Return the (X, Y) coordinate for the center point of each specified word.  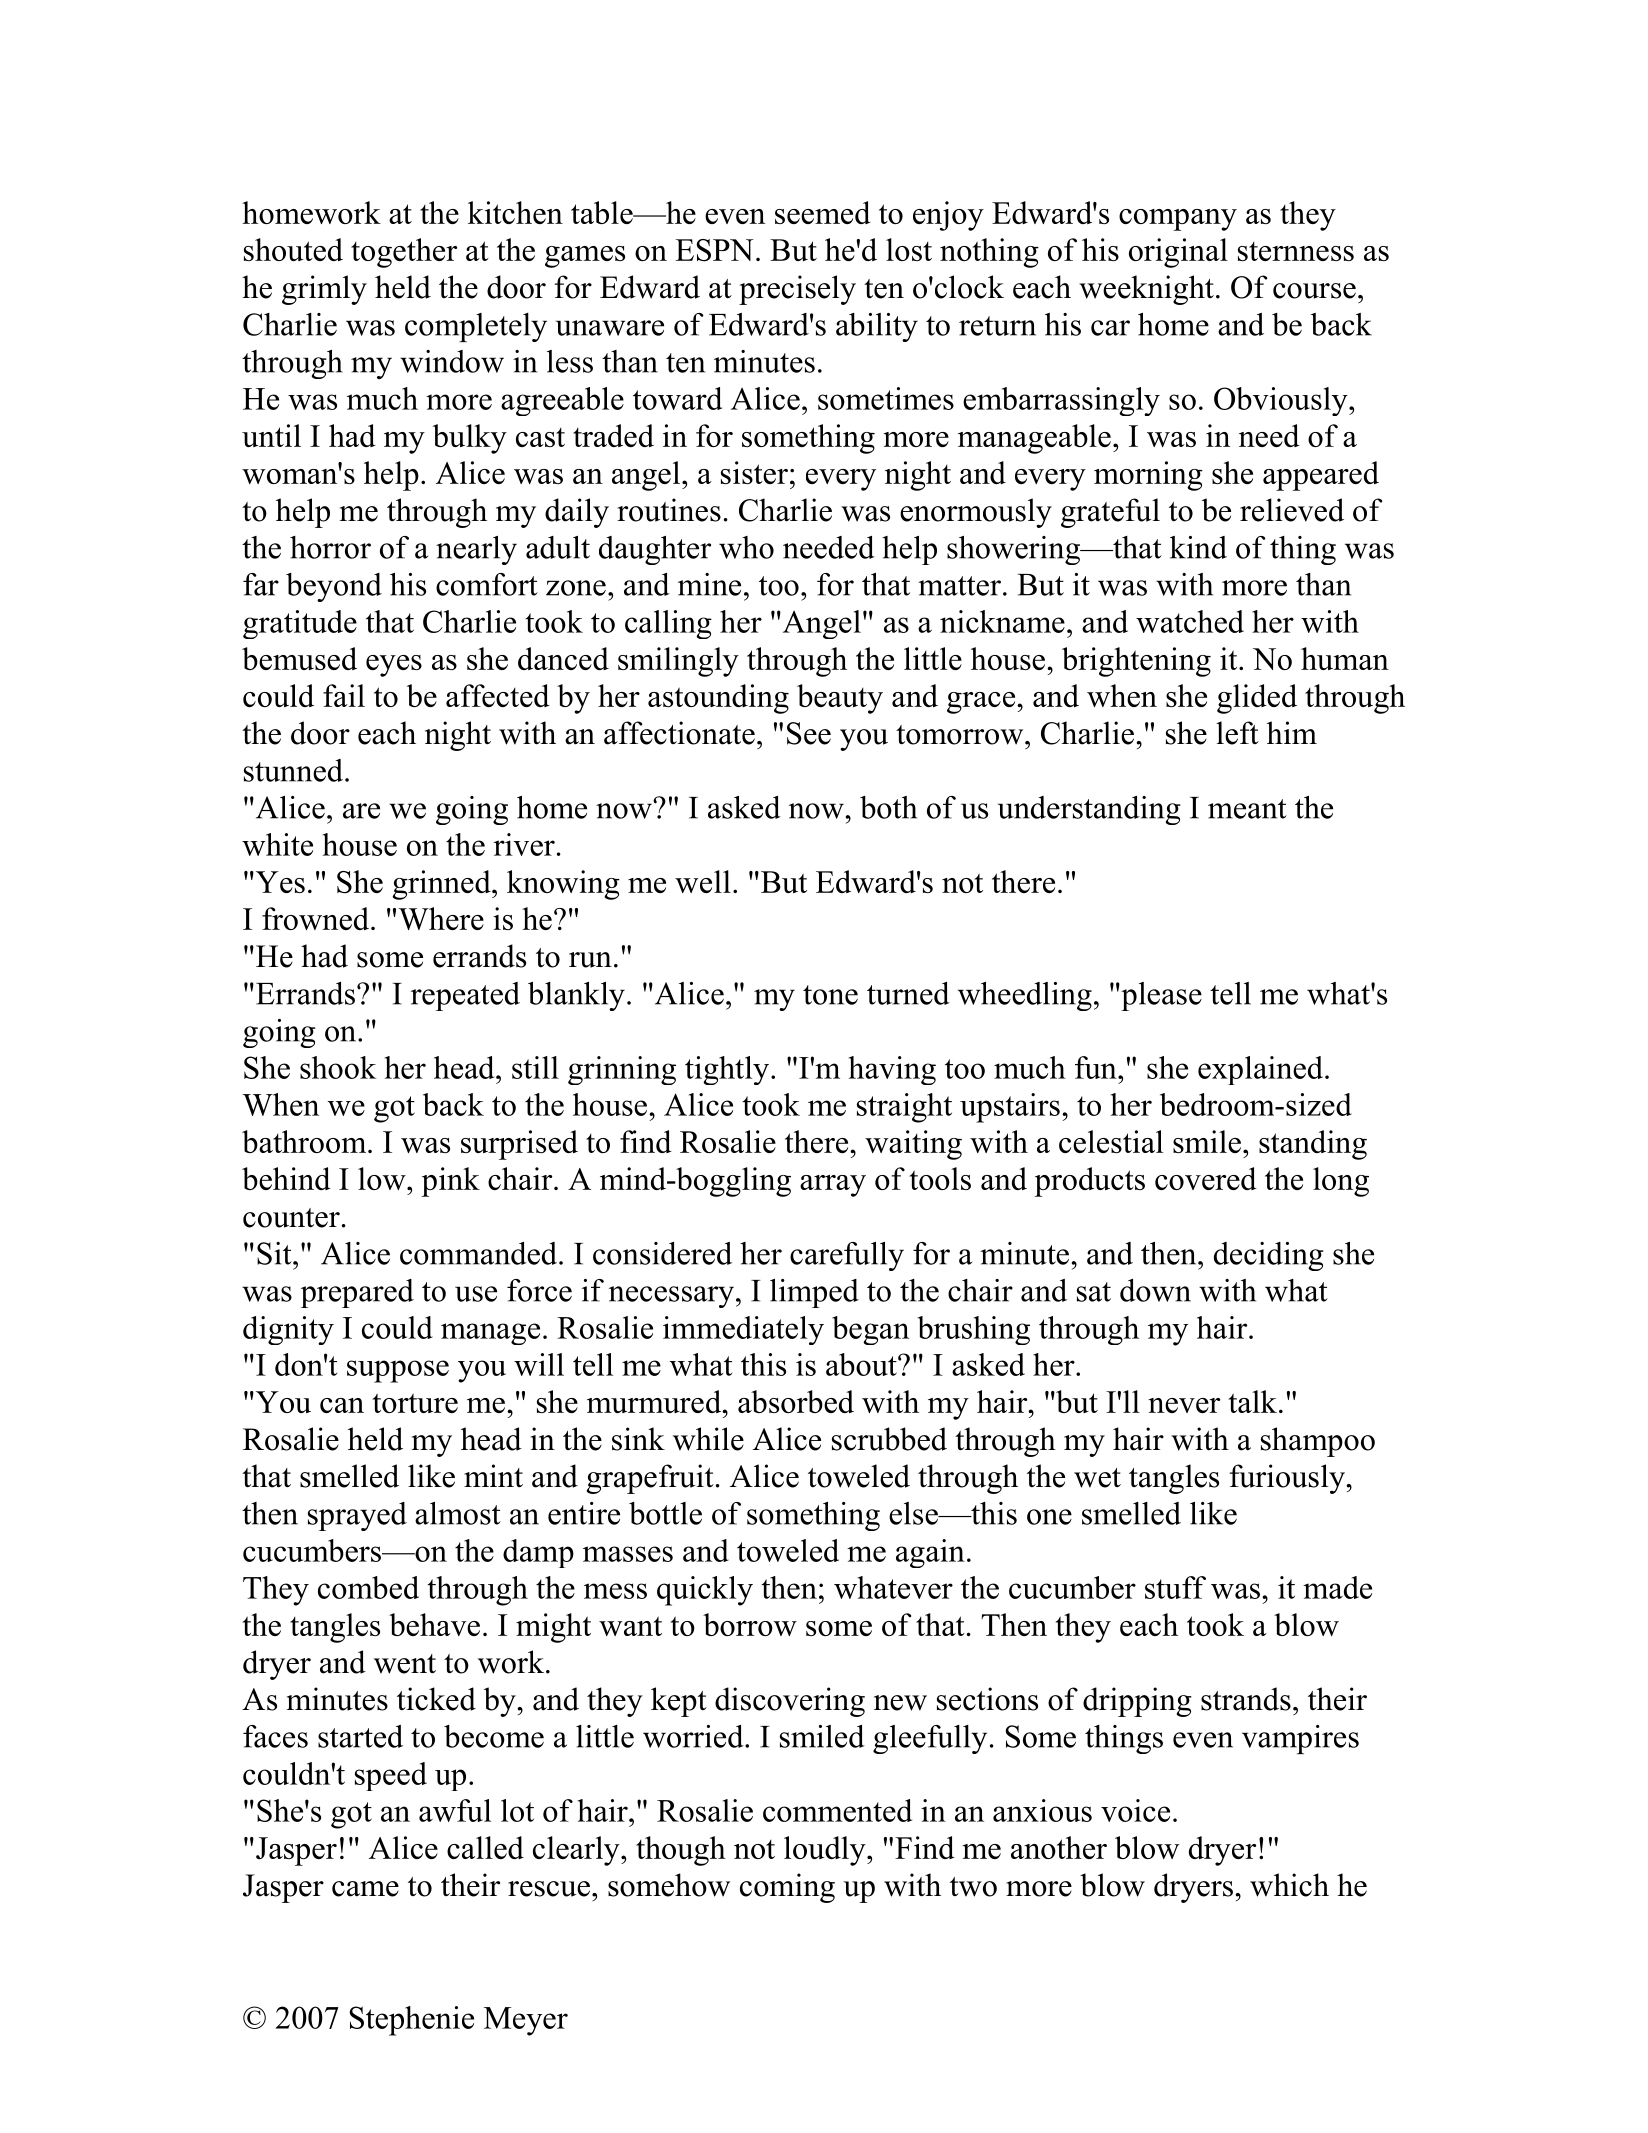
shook (338, 1067)
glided (1257, 699)
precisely (797, 290)
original (1178, 253)
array (833, 1186)
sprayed (357, 1516)
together (404, 253)
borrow (750, 1624)
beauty (840, 699)
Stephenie (411, 2021)
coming (787, 1888)
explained (1262, 1070)
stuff (1175, 1587)
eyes (394, 666)
